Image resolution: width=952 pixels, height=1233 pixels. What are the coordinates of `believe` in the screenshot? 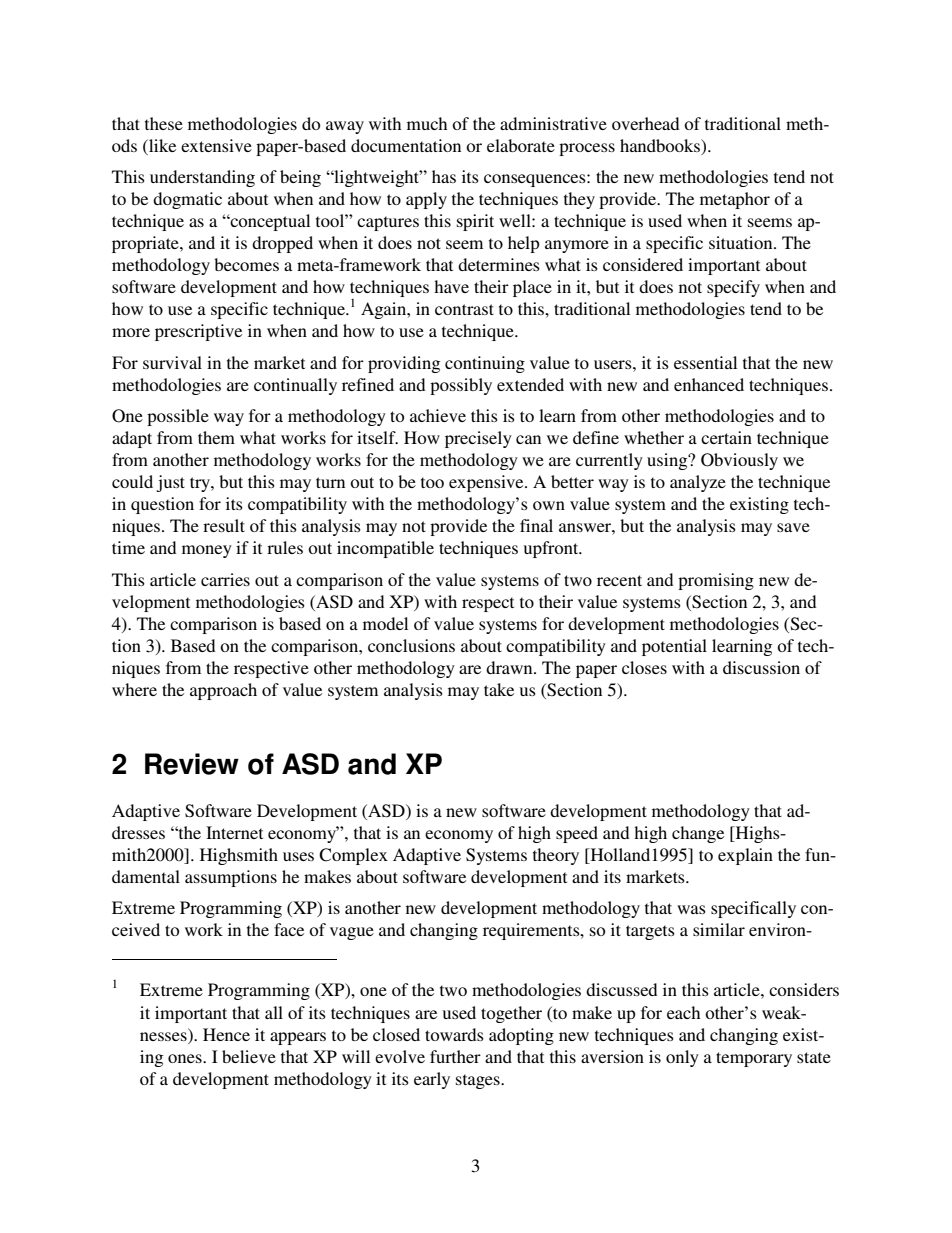 It's located at (249, 1056).
